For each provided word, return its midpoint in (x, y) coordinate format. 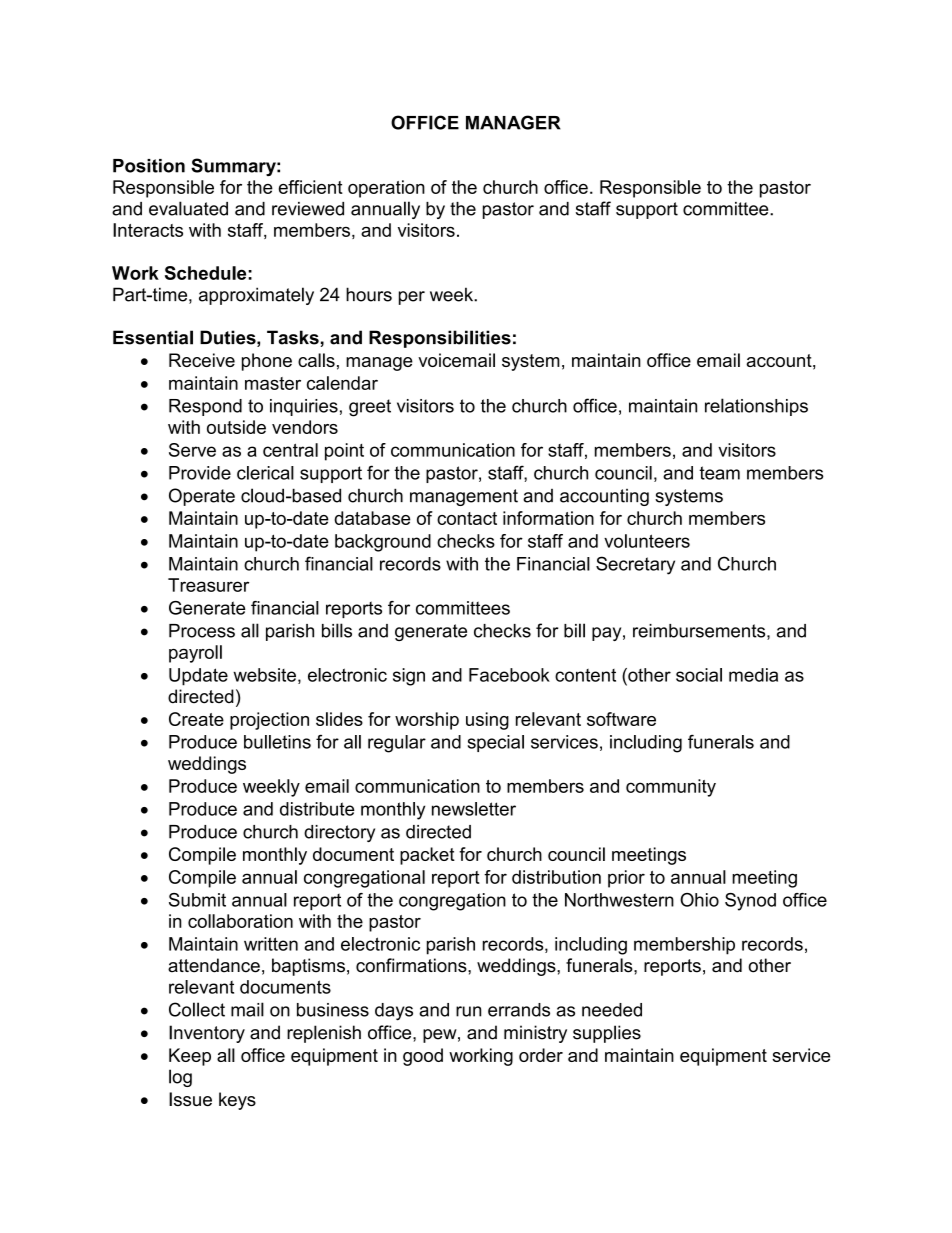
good (423, 1057)
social (699, 675)
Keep (190, 1057)
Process (202, 631)
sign (409, 677)
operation (386, 189)
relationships (756, 407)
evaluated (188, 208)
